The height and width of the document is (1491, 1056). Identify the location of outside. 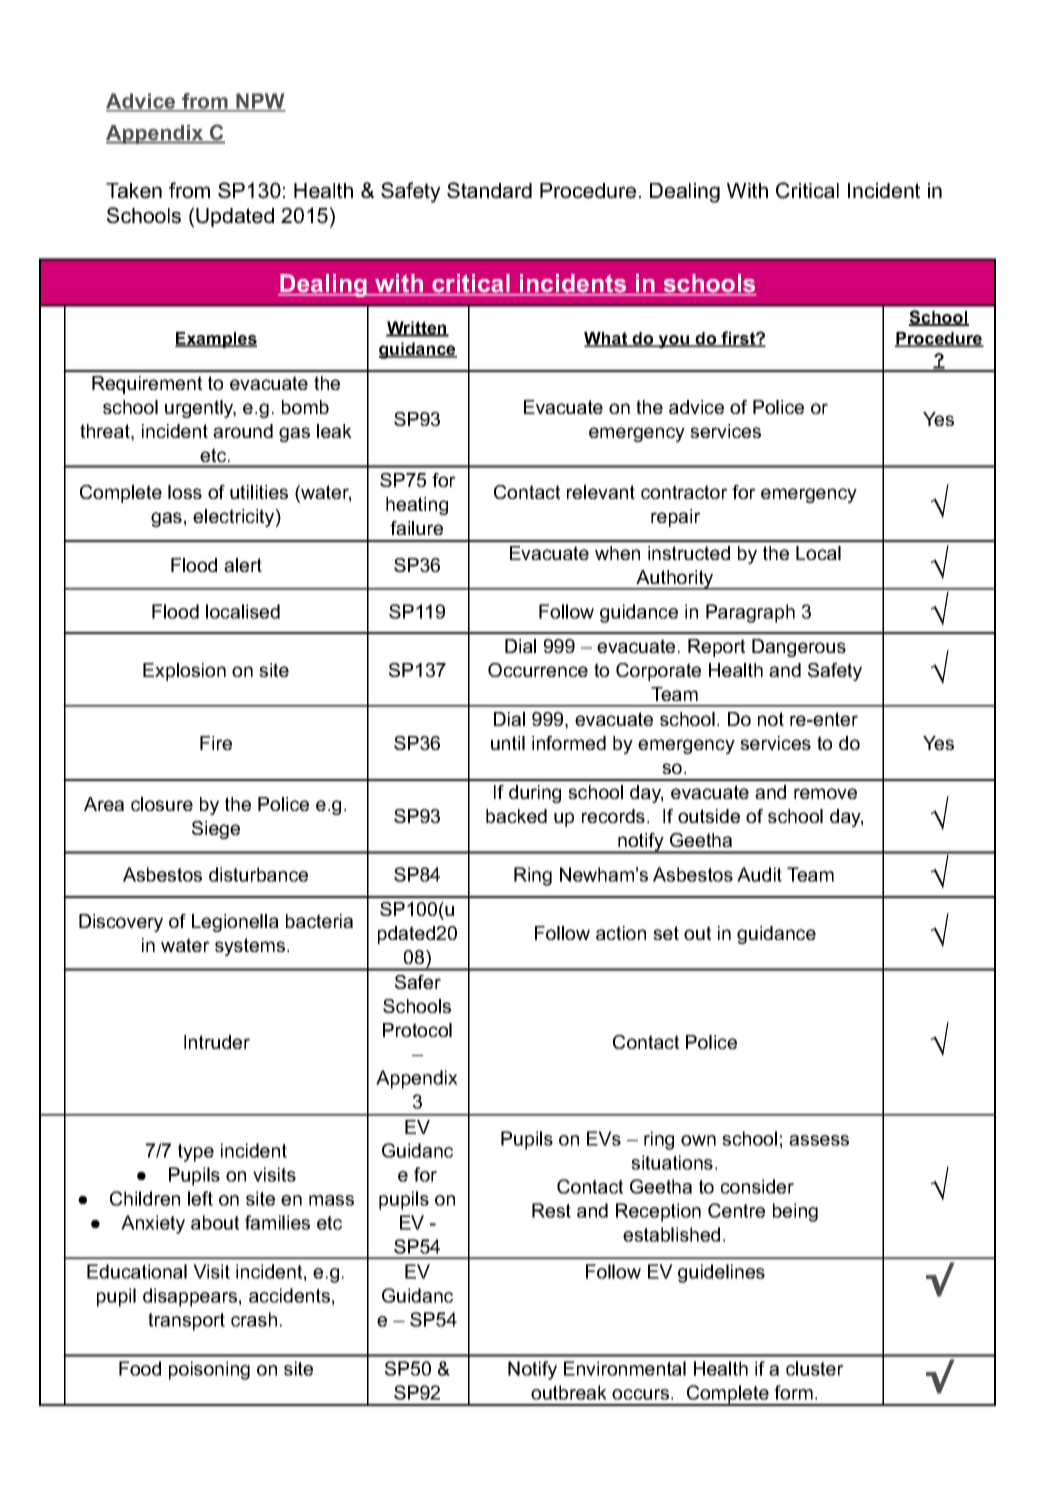
(709, 816).
